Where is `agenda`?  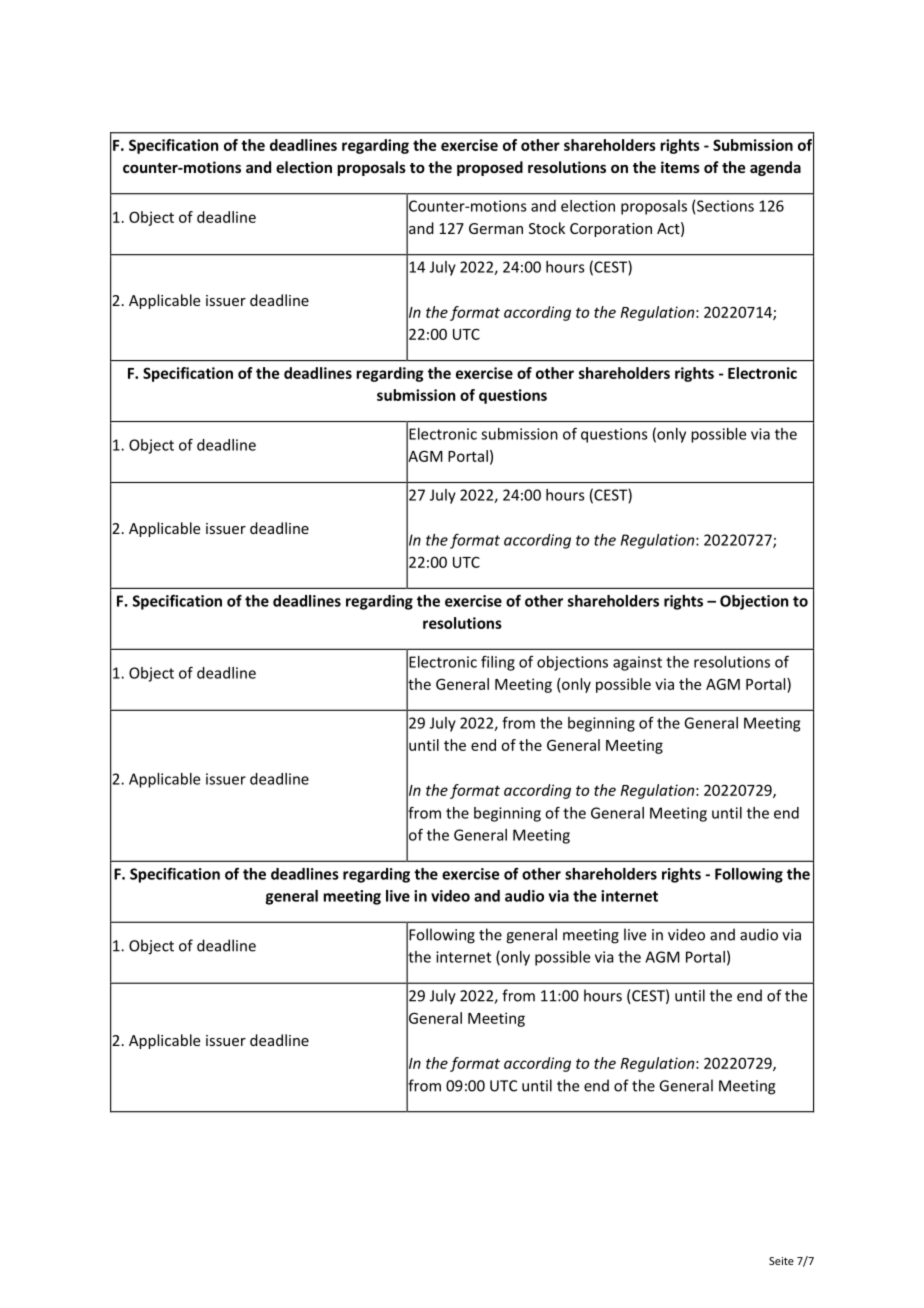 agenda is located at coordinates (775, 168).
